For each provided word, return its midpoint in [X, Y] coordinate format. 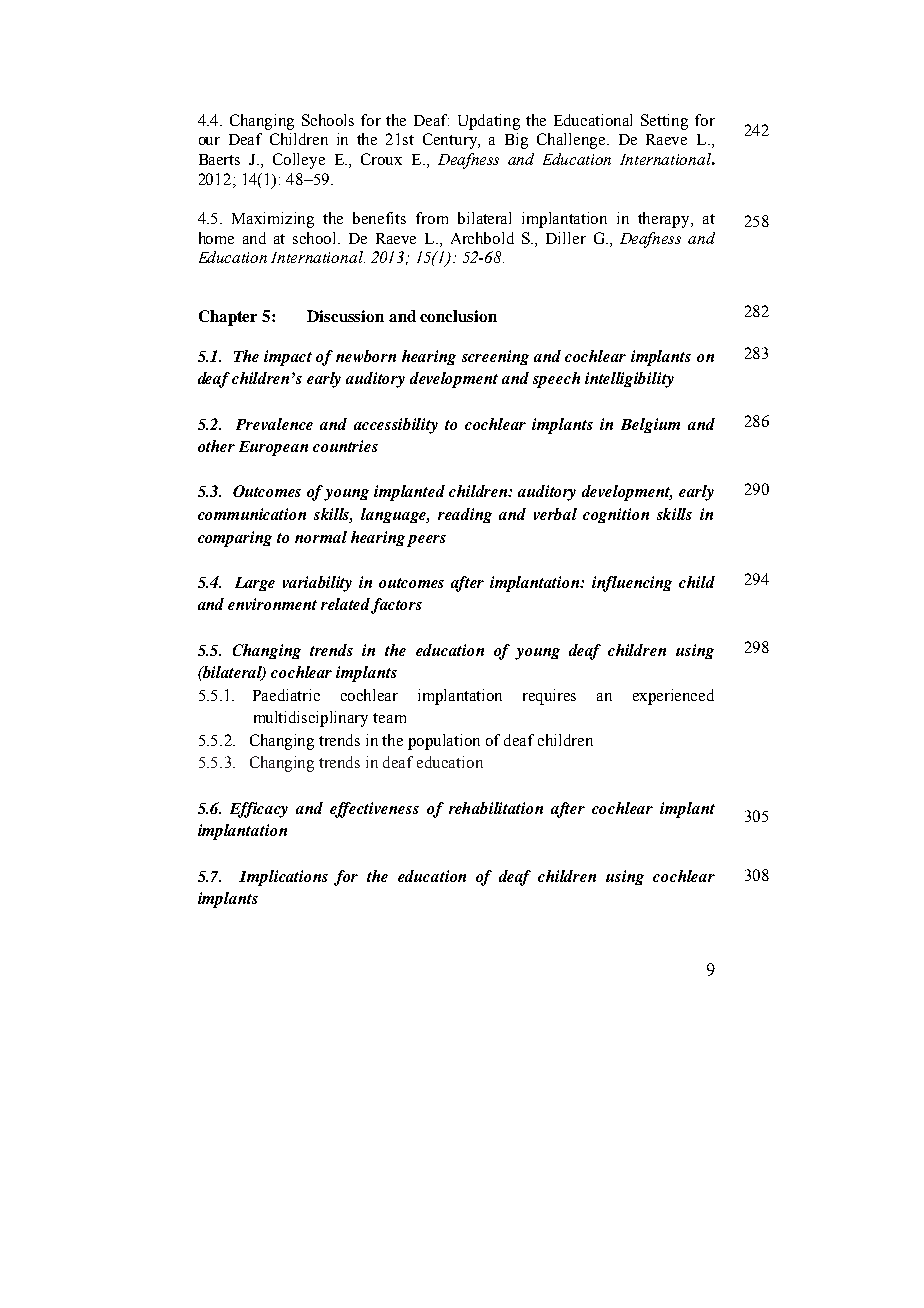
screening [495, 357]
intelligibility [629, 380]
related [347, 605]
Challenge [572, 141]
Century [451, 141]
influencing [632, 584]
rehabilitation [496, 808]
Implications [283, 878]
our [209, 141]
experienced [673, 697]
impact [288, 358]
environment [272, 604]
